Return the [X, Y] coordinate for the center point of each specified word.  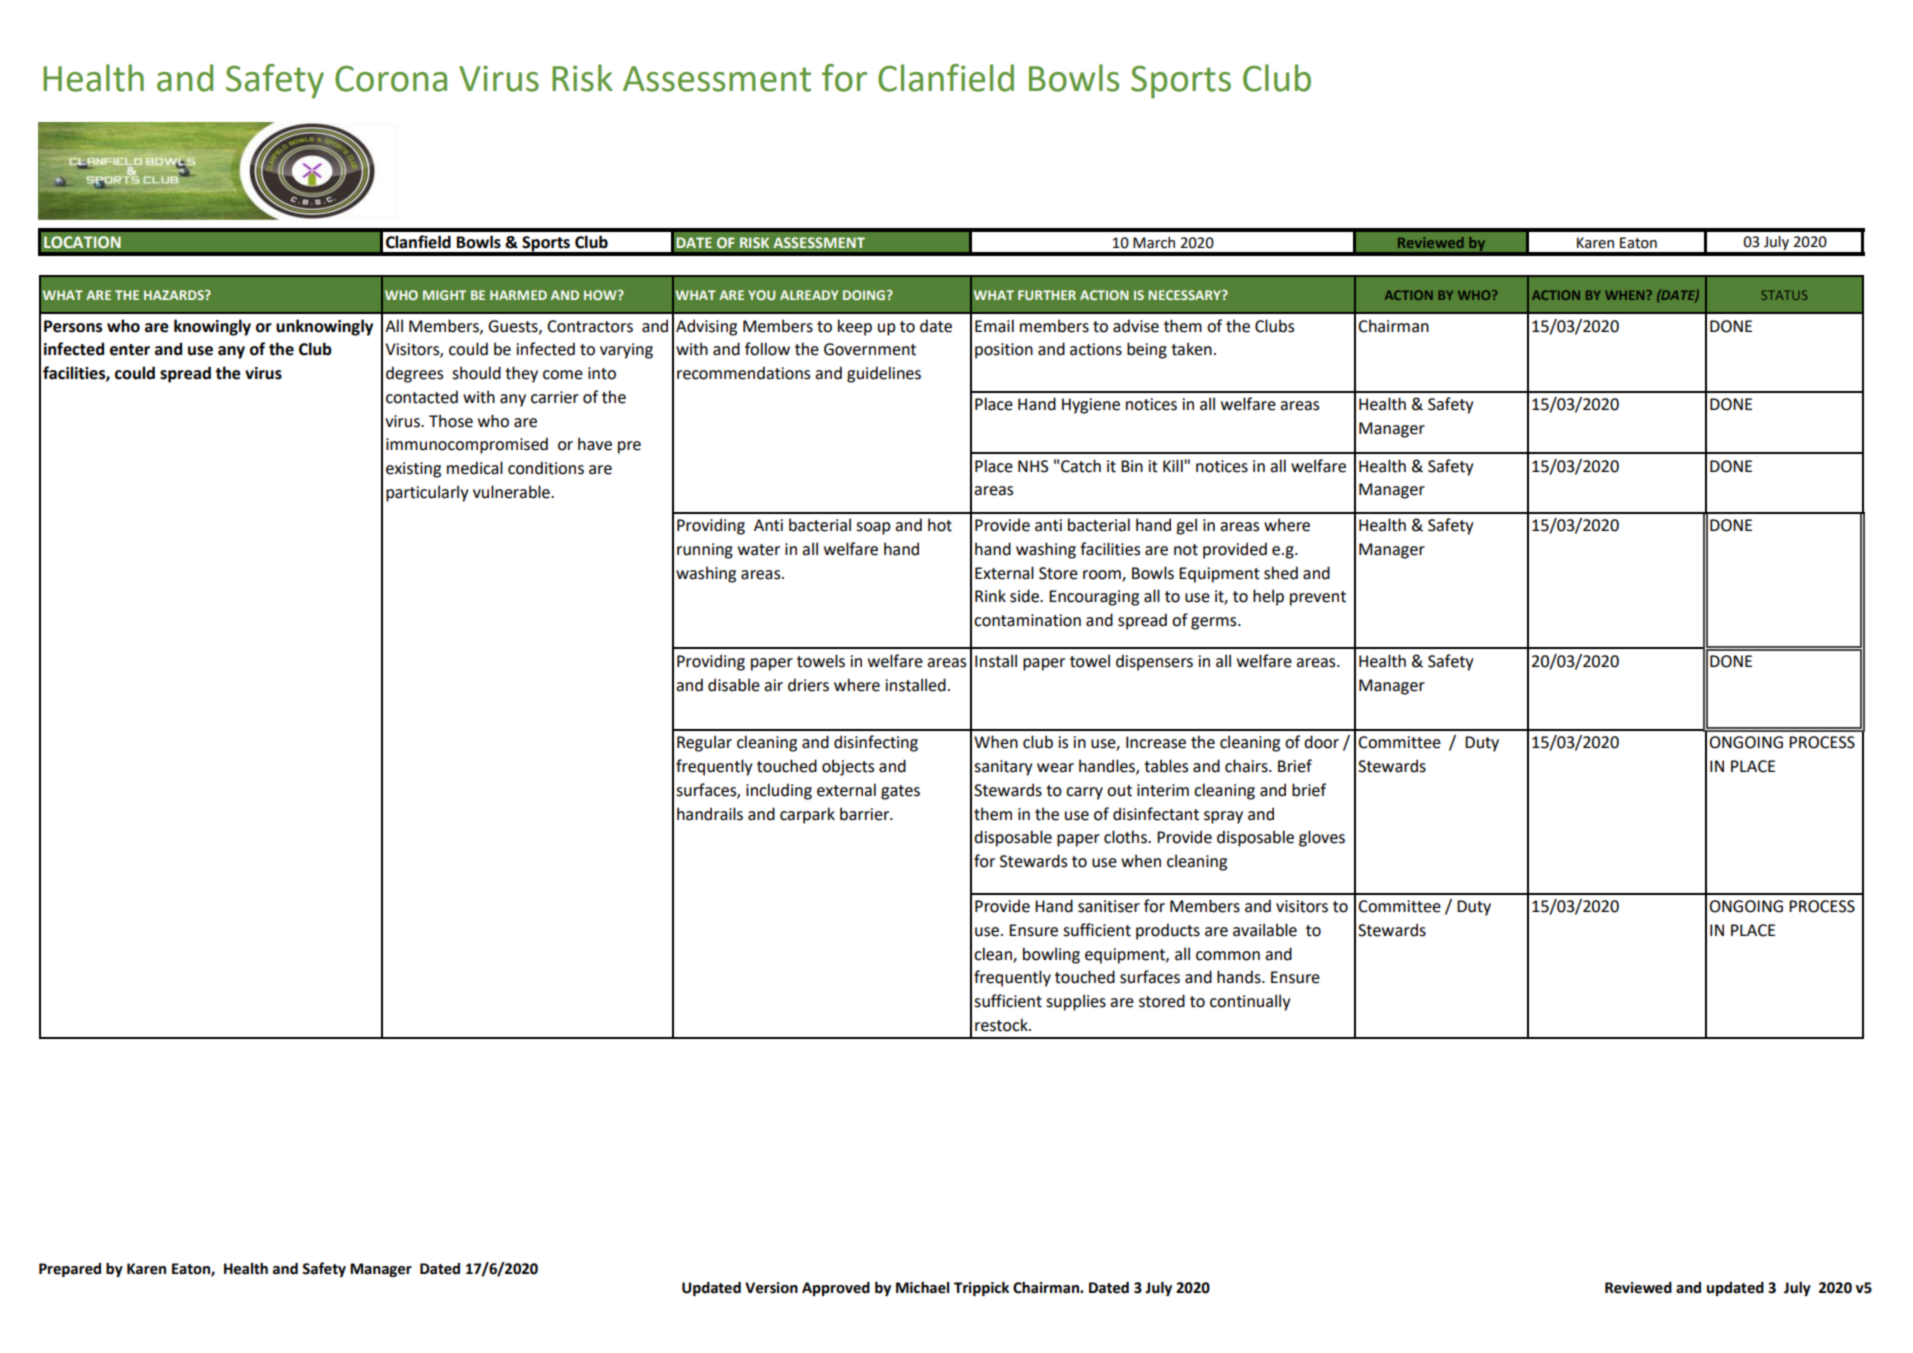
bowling [1051, 955]
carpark [807, 815]
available [1265, 930]
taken [1191, 349]
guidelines [884, 374]
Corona [391, 78]
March [1154, 243]
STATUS [1784, 295]
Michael [922, 1288]
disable [734, 685]
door [1321, 742]
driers [808, 685]
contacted [422, 397]
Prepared [70, 1270]
